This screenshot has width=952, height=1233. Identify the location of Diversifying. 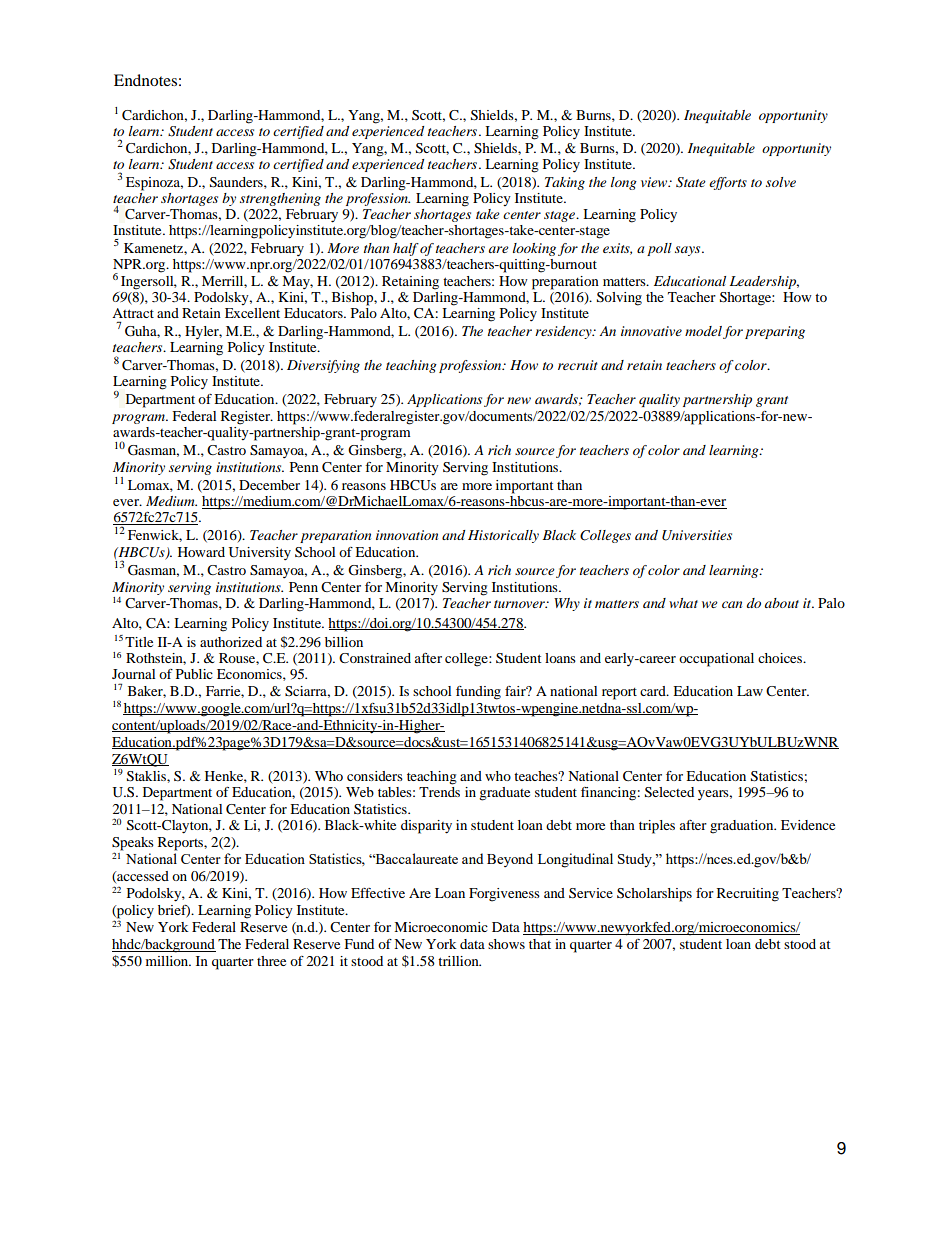
(323, 366).
